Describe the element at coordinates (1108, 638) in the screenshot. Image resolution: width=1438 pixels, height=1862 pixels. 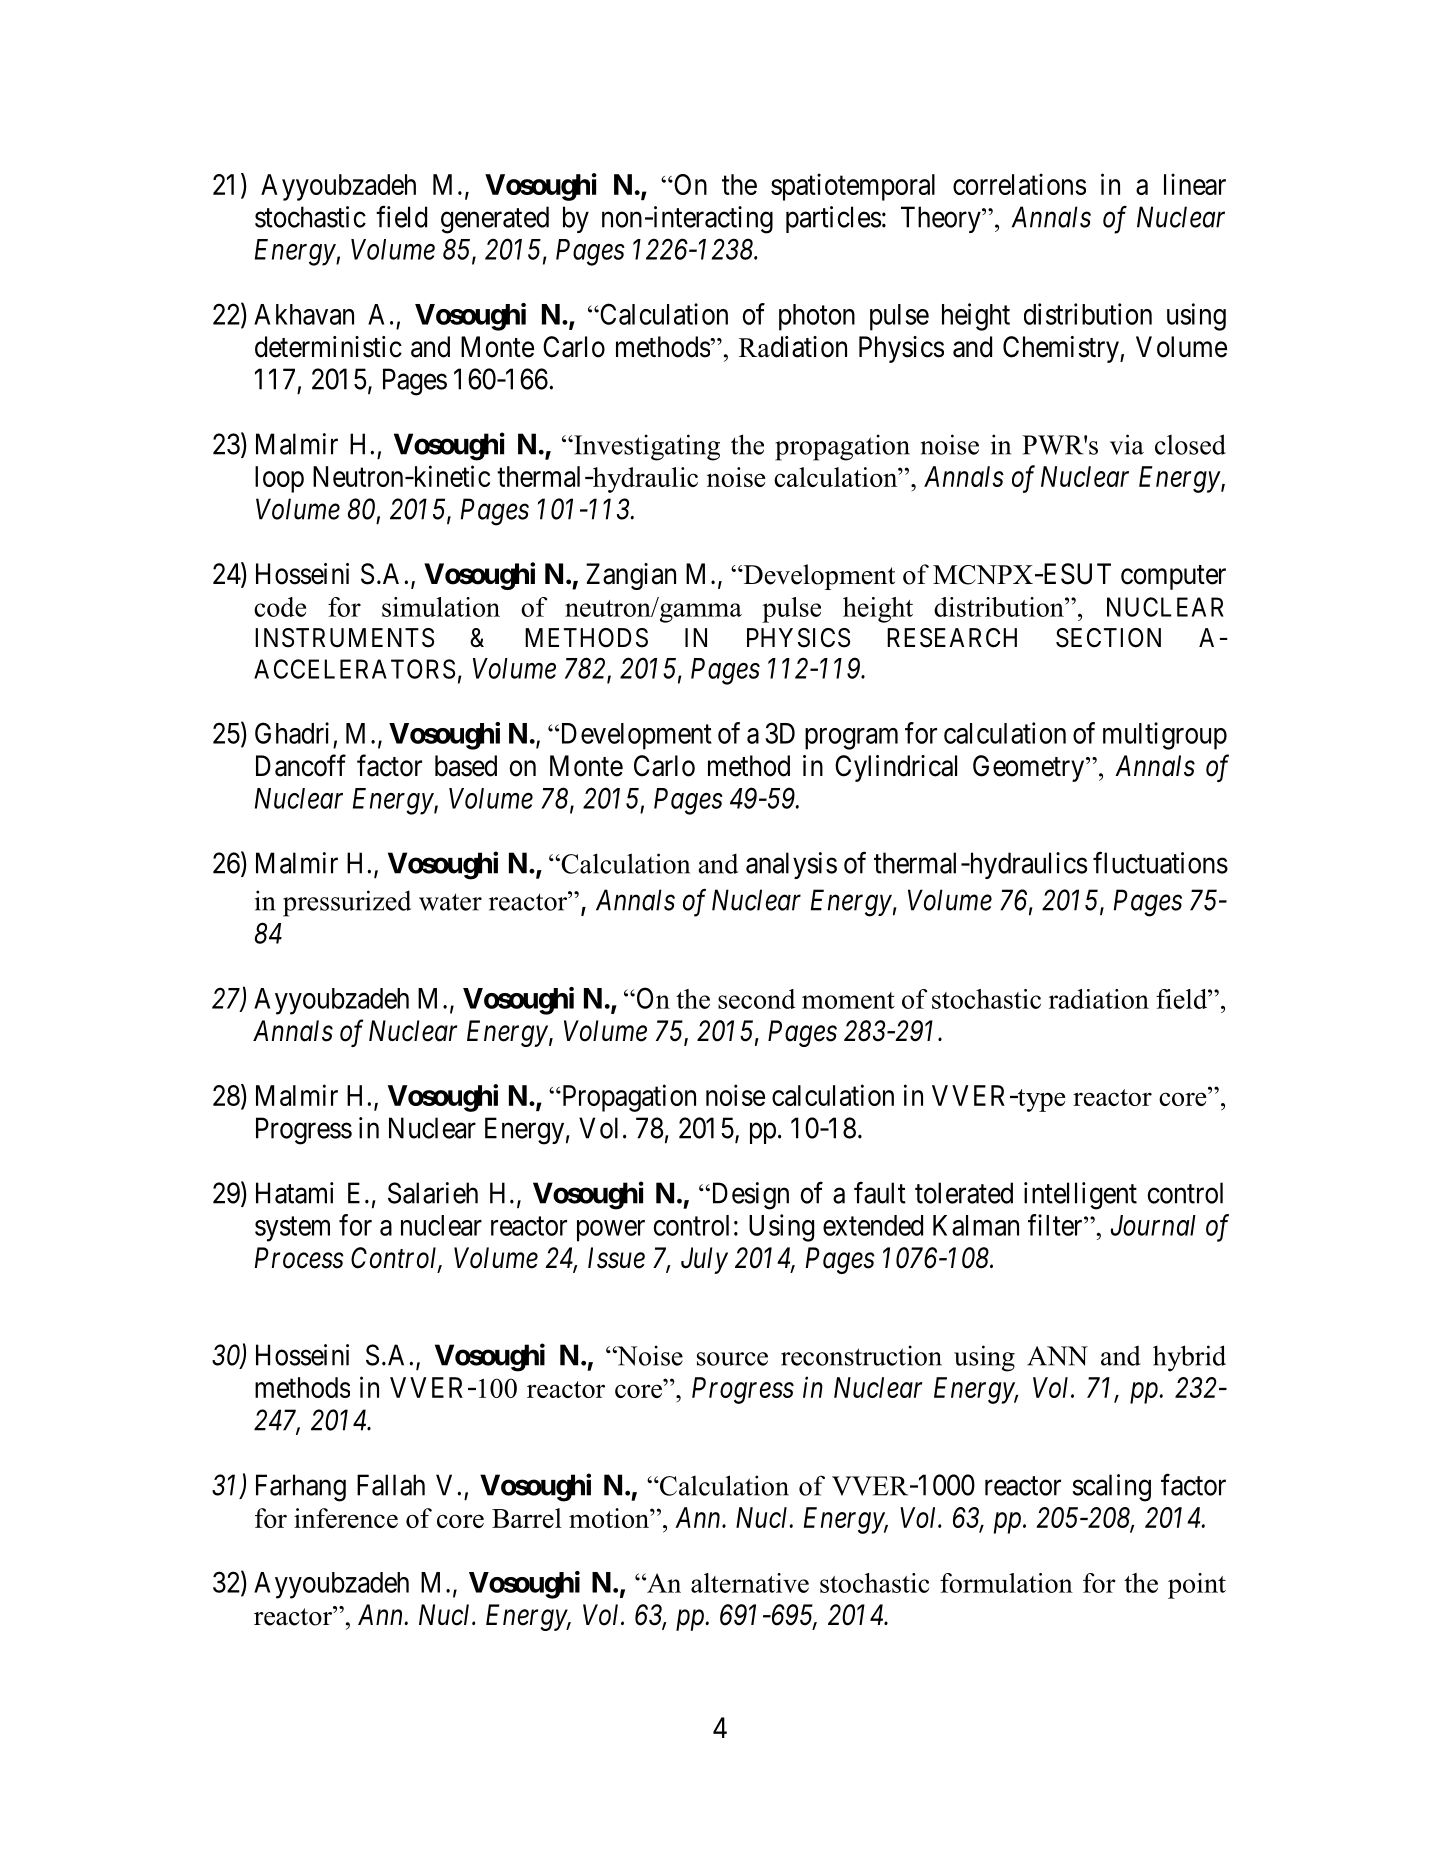
I see `SECTION` at that location.
